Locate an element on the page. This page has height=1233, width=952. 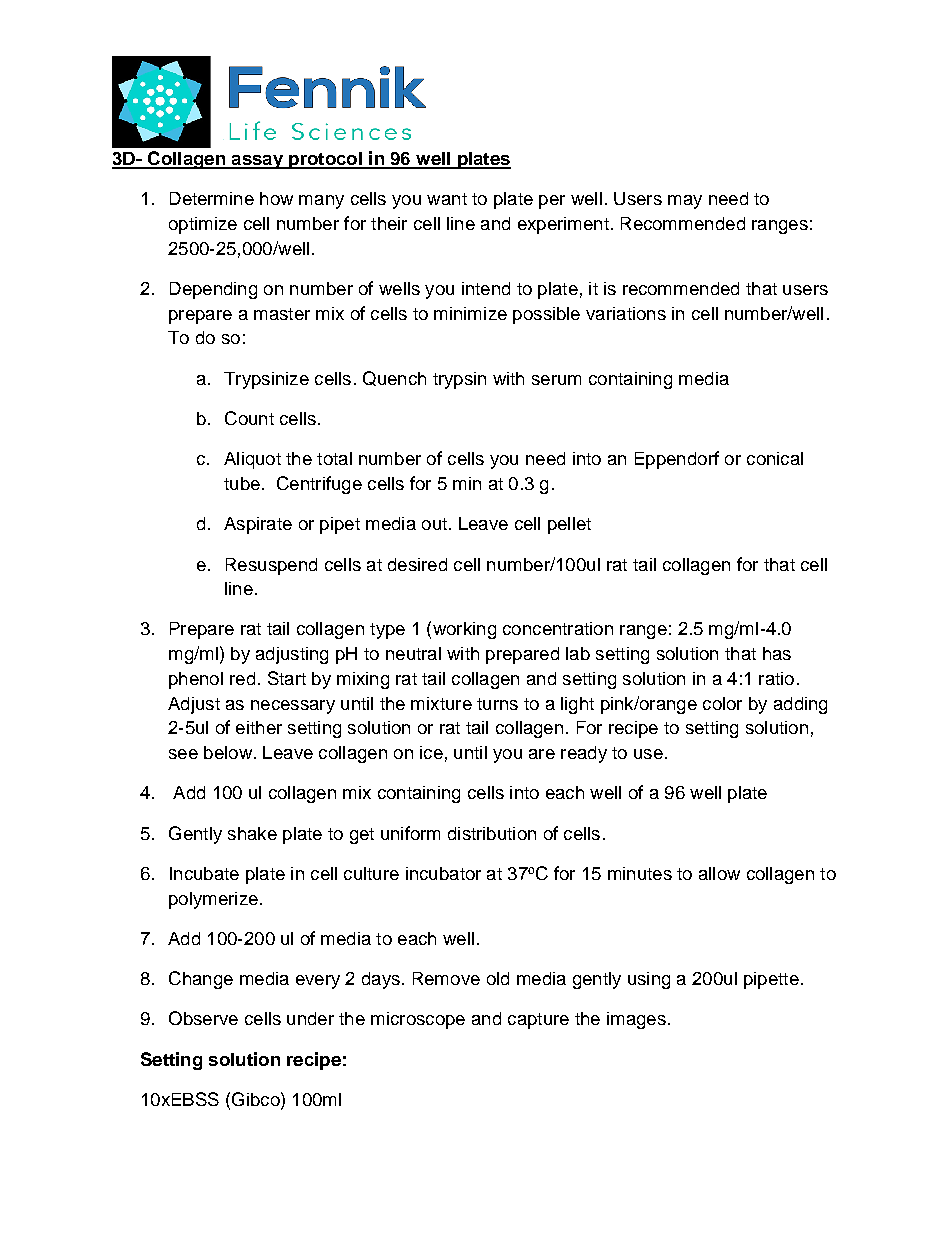
shake is located at coordinates (252, 833).
